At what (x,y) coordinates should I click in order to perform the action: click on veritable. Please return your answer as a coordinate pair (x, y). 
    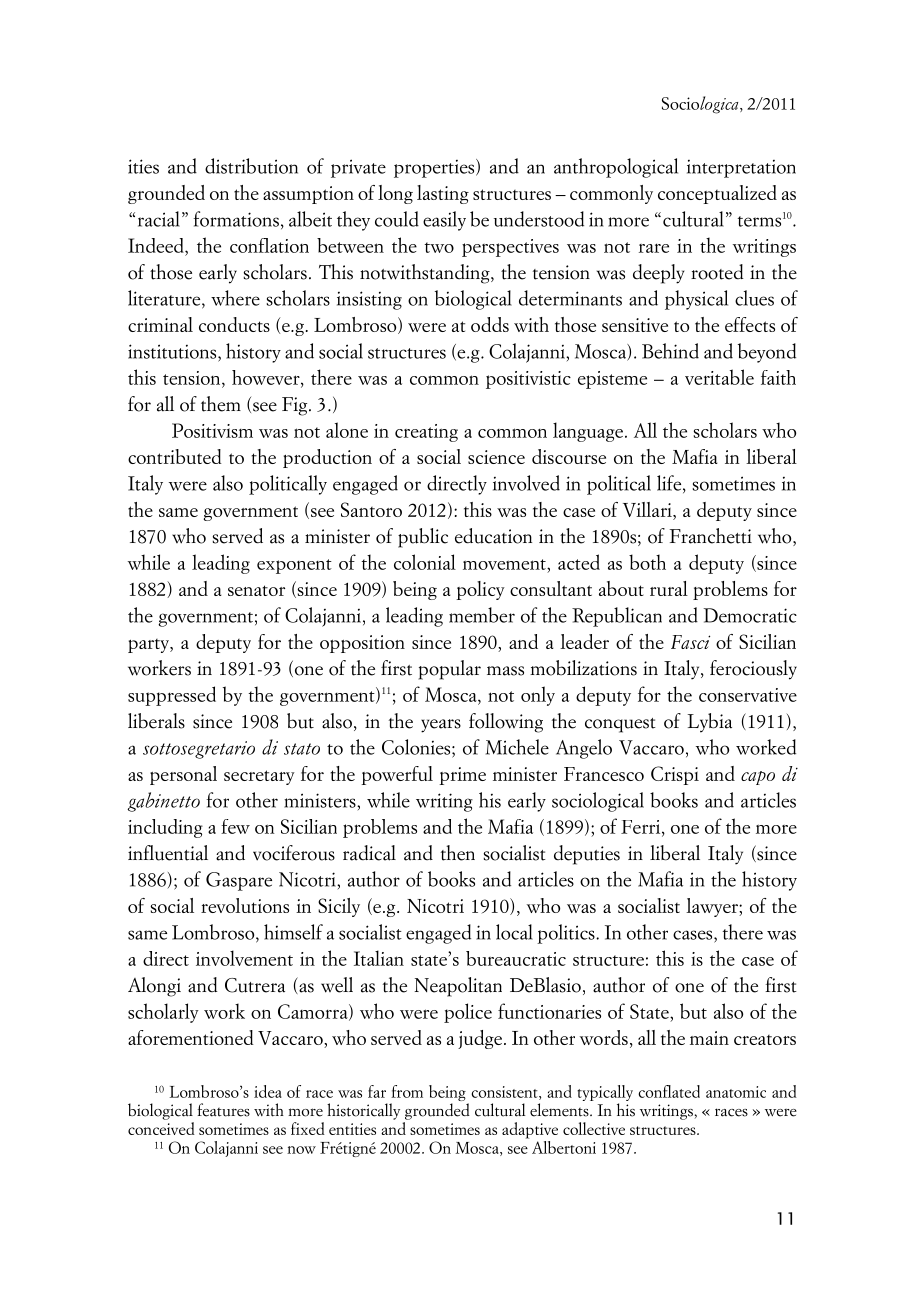
    Looking at the image, I should click on (719, 377).
